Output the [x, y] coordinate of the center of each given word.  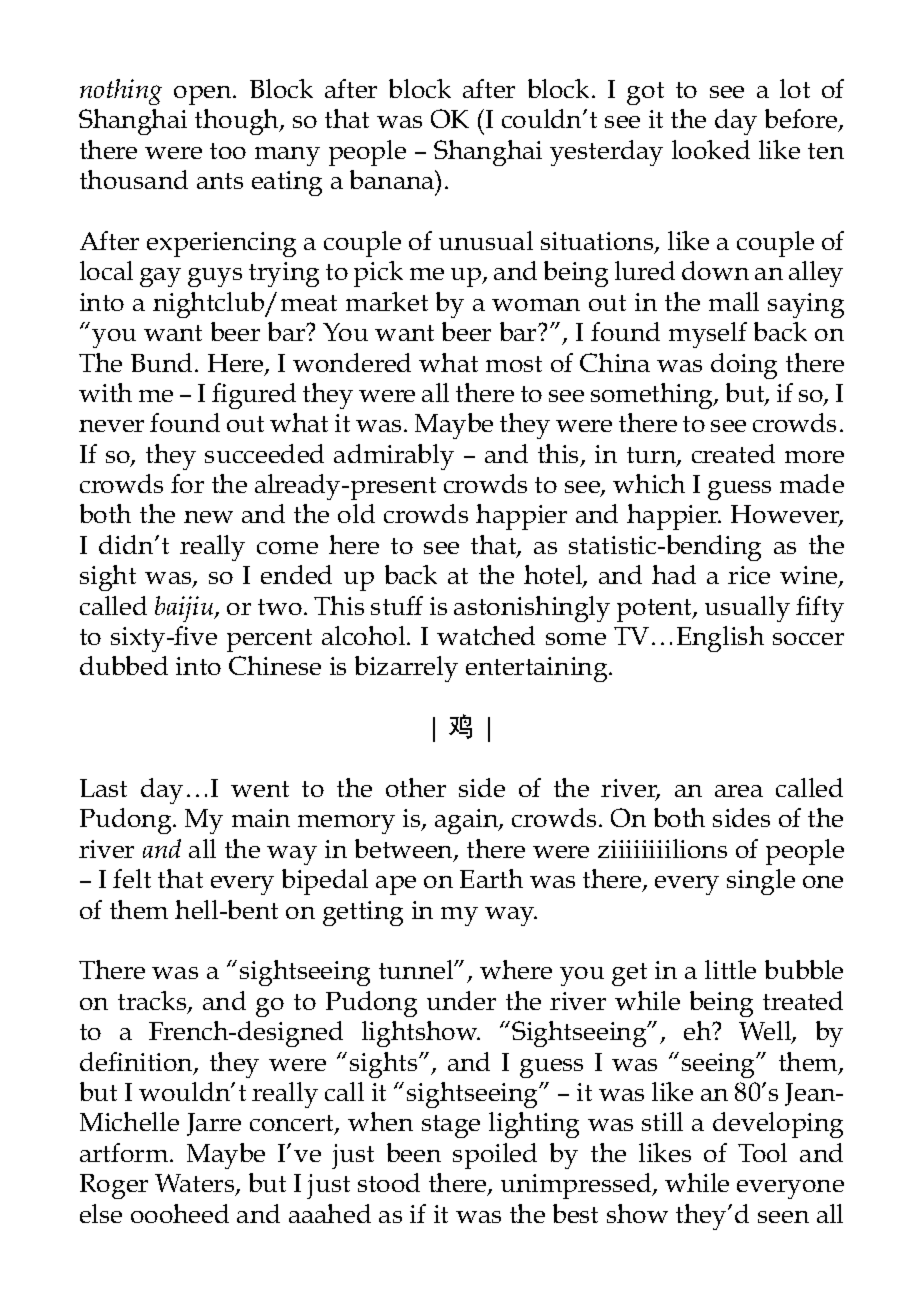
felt [132, 878]
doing [744, 366]
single [761, 882]
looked [711, 149]
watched [486, 635]
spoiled [495, 1156]
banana [393, 179]
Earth [491, 878]
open [204, 95]
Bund [163, 362]
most [514, 364]
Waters [196, 1184]
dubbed [124, 665]
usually [747, 609]
